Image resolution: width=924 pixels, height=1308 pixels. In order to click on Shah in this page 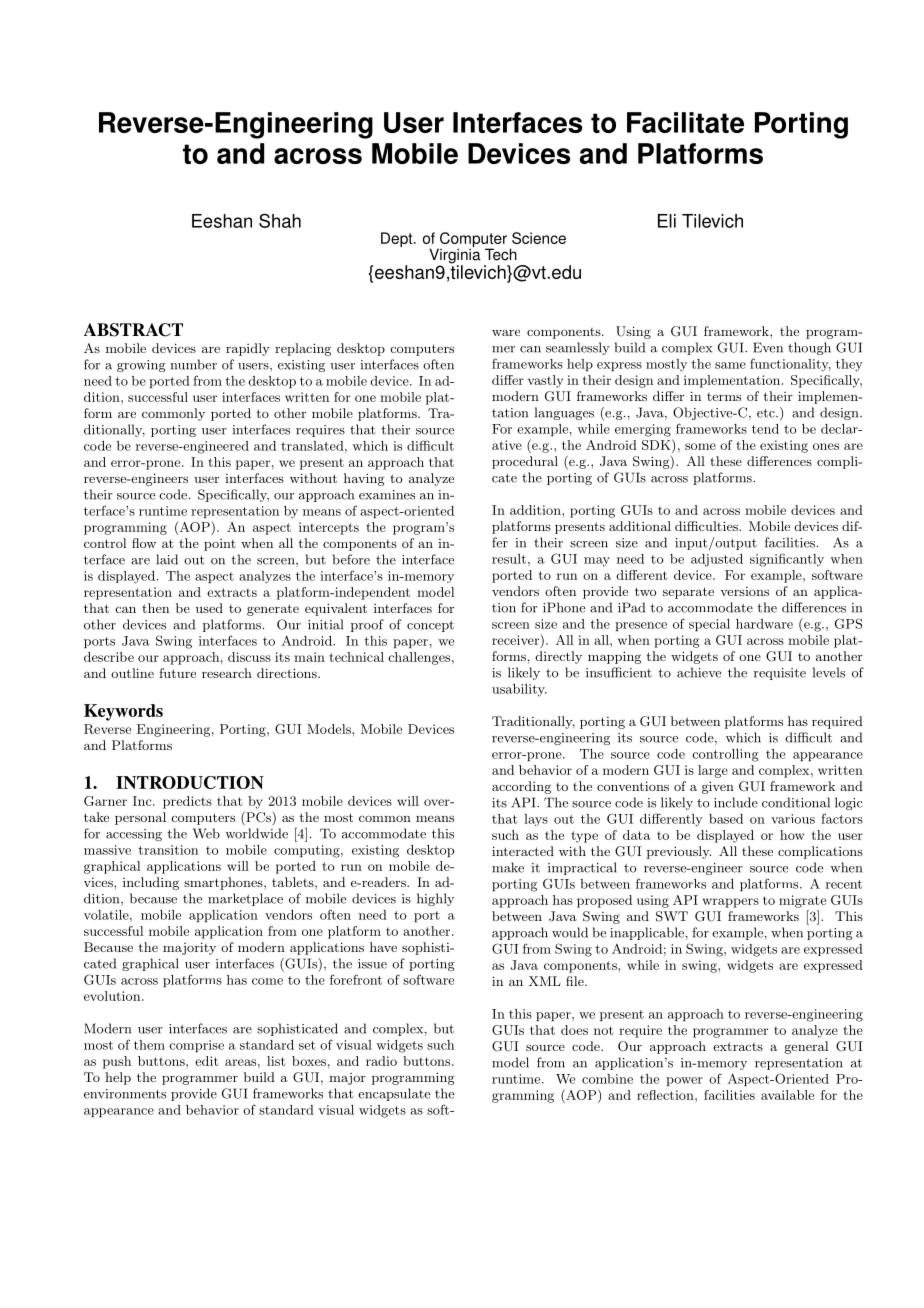, I will do `click(280, 220)`.
